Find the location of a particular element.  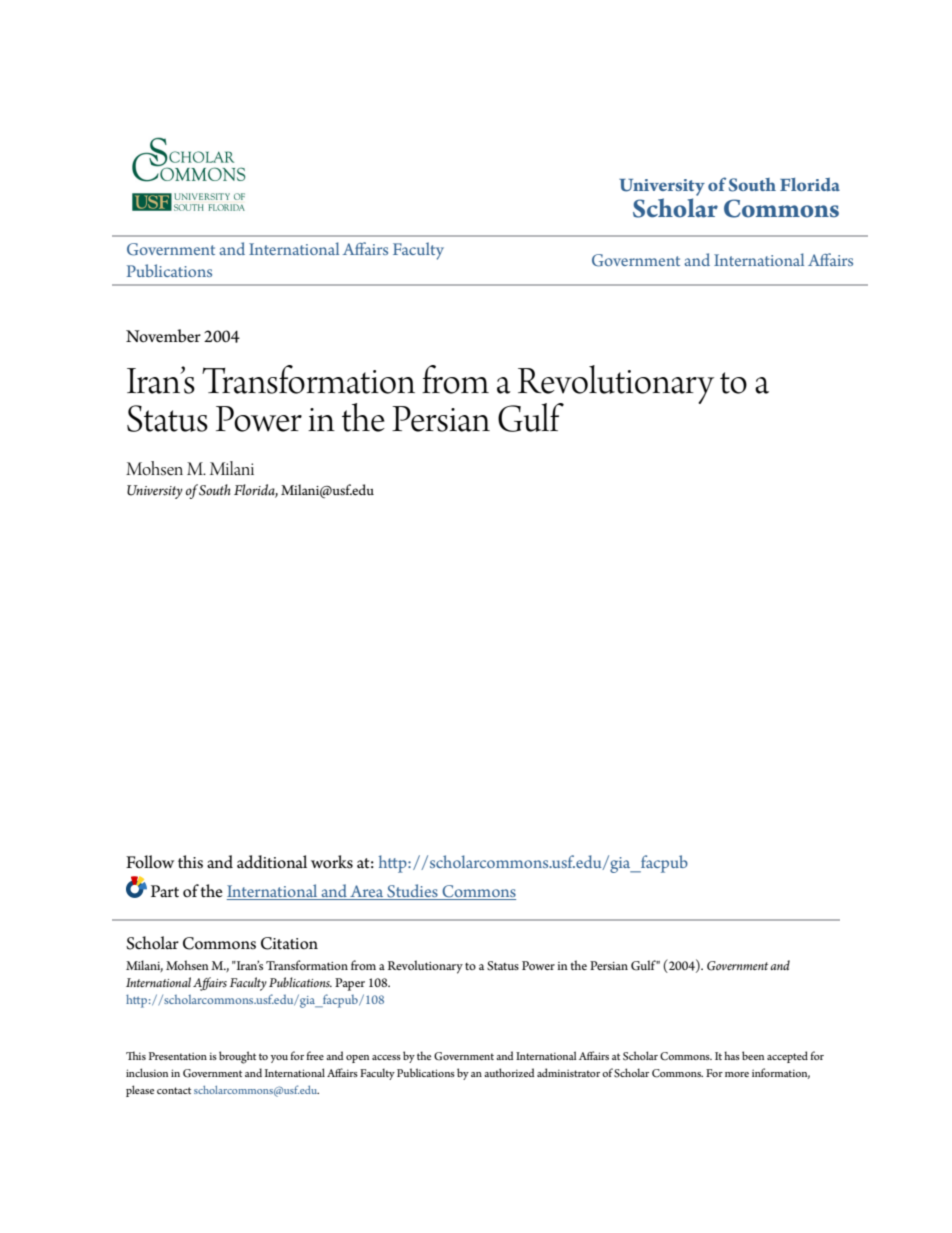

Citation is located at coordinates (289, 943).
